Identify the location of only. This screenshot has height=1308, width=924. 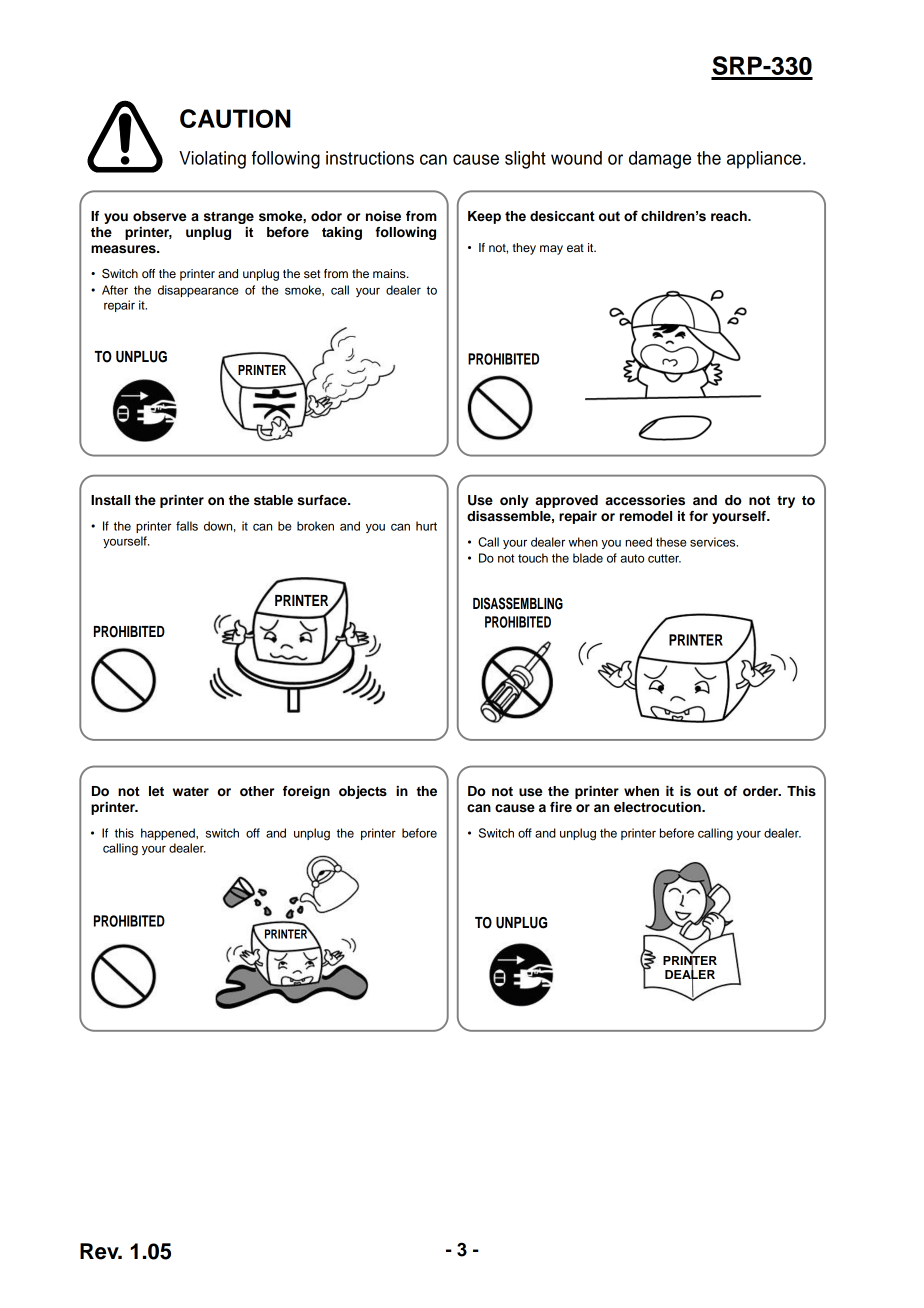
(514, 501).
